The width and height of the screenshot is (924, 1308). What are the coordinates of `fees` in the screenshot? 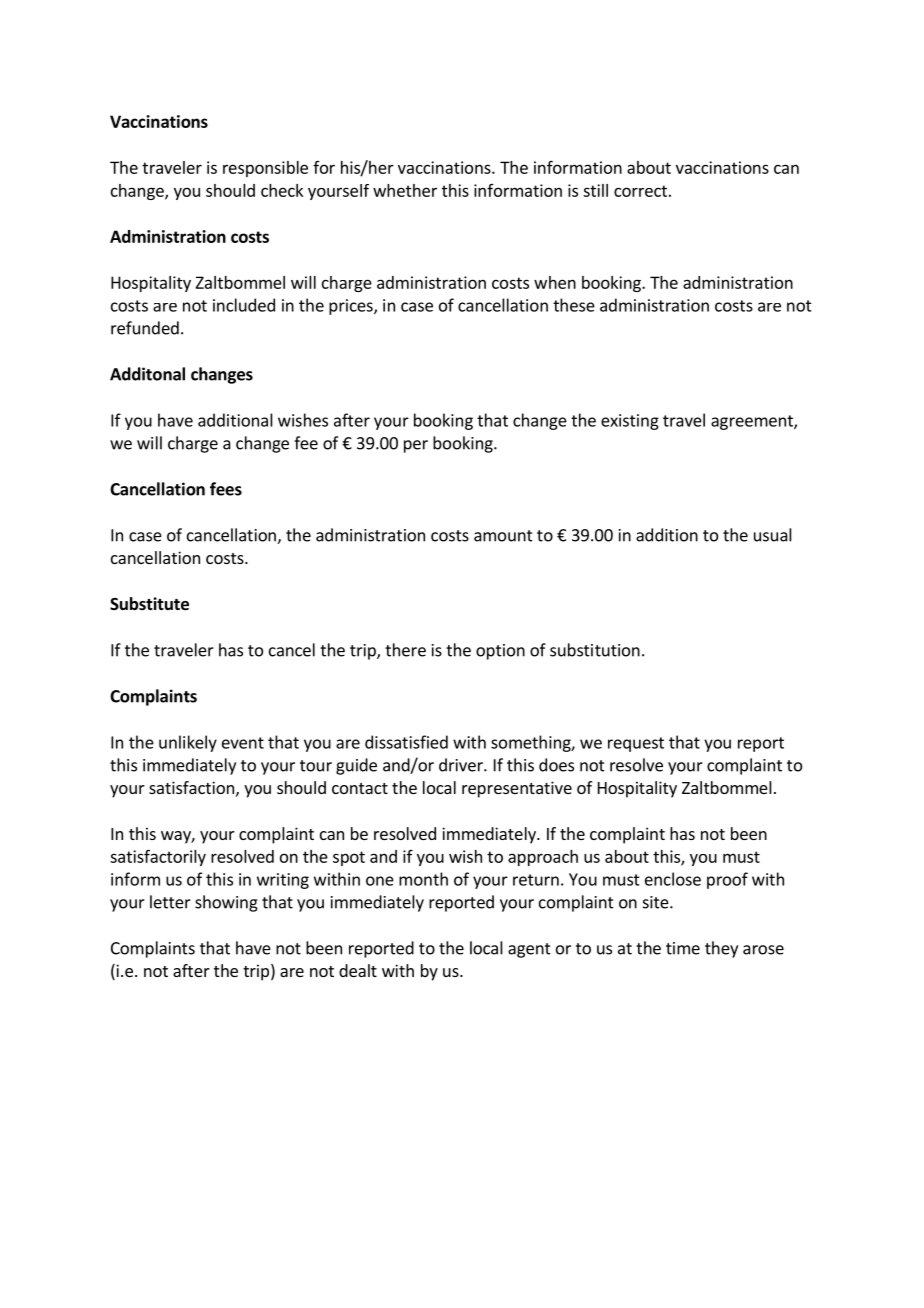 It's located at (226, 489).
